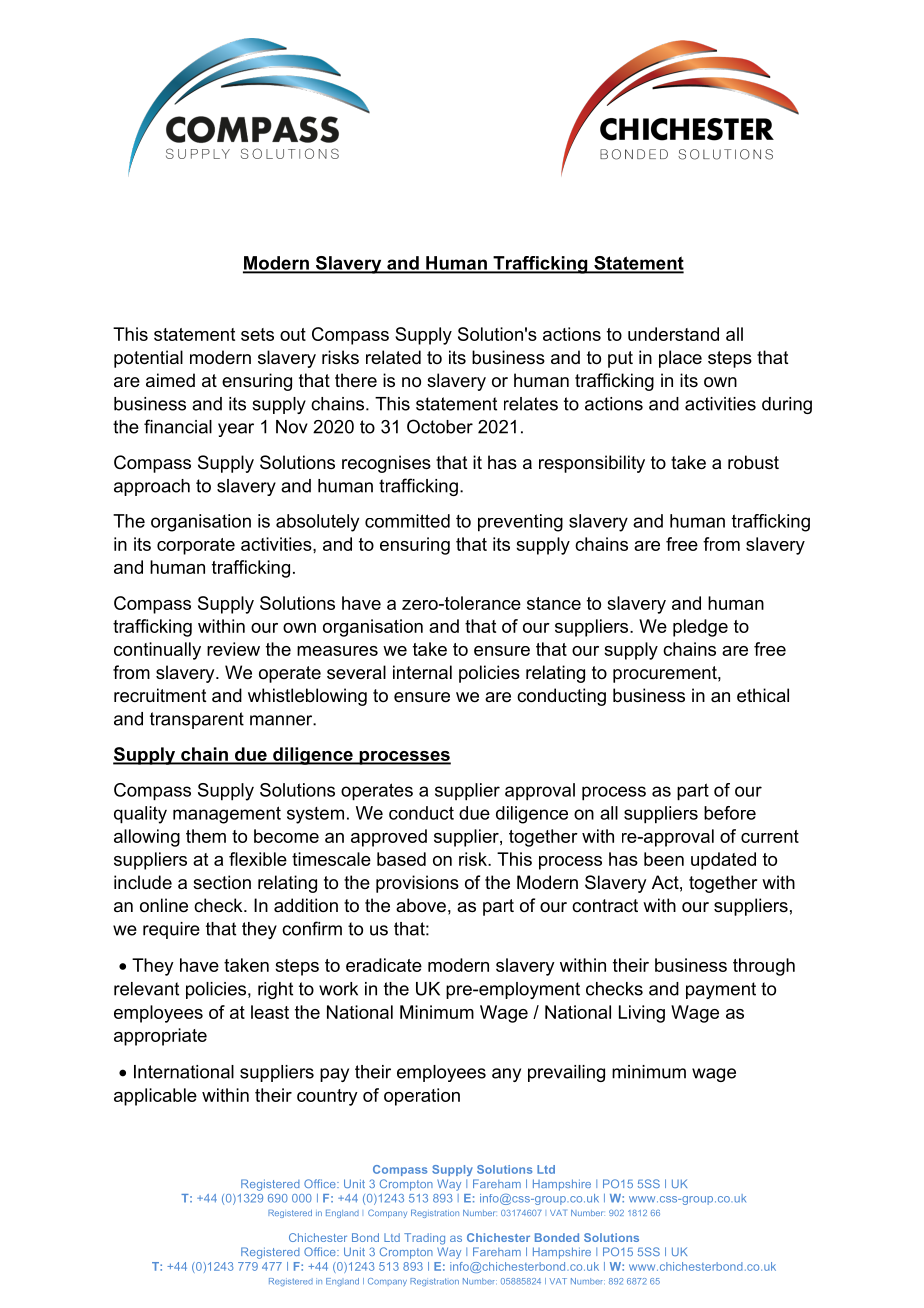 This screenshot has width=924, height=1308. I want to click on place, so click(680, 359).
